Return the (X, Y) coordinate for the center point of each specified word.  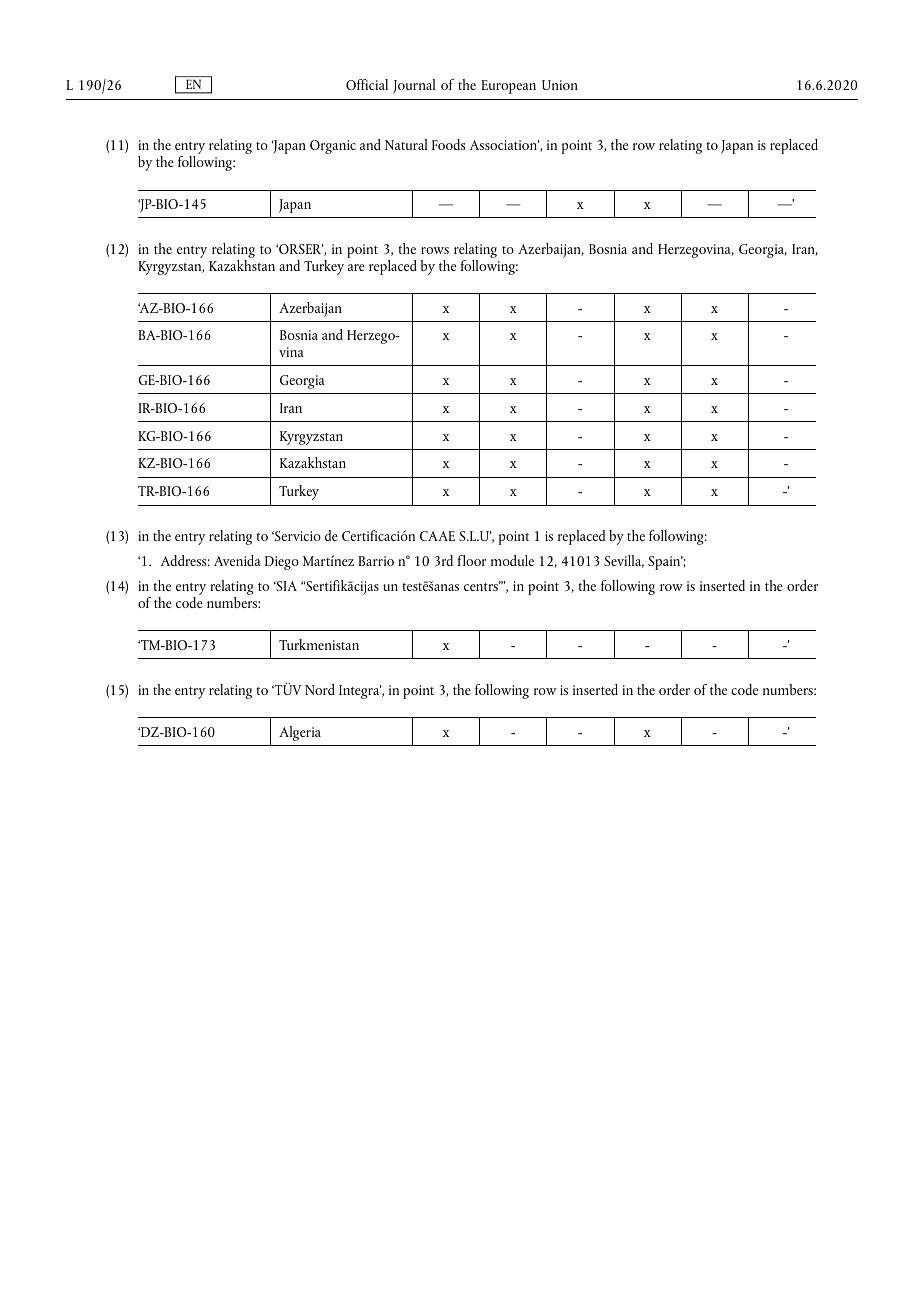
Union (560, 85)
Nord (320, 689)
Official (367, 84)
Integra (360, 692)
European (508, 87)
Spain (665, 563)
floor (472, 560)
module (512, 560)
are (356, 267)
